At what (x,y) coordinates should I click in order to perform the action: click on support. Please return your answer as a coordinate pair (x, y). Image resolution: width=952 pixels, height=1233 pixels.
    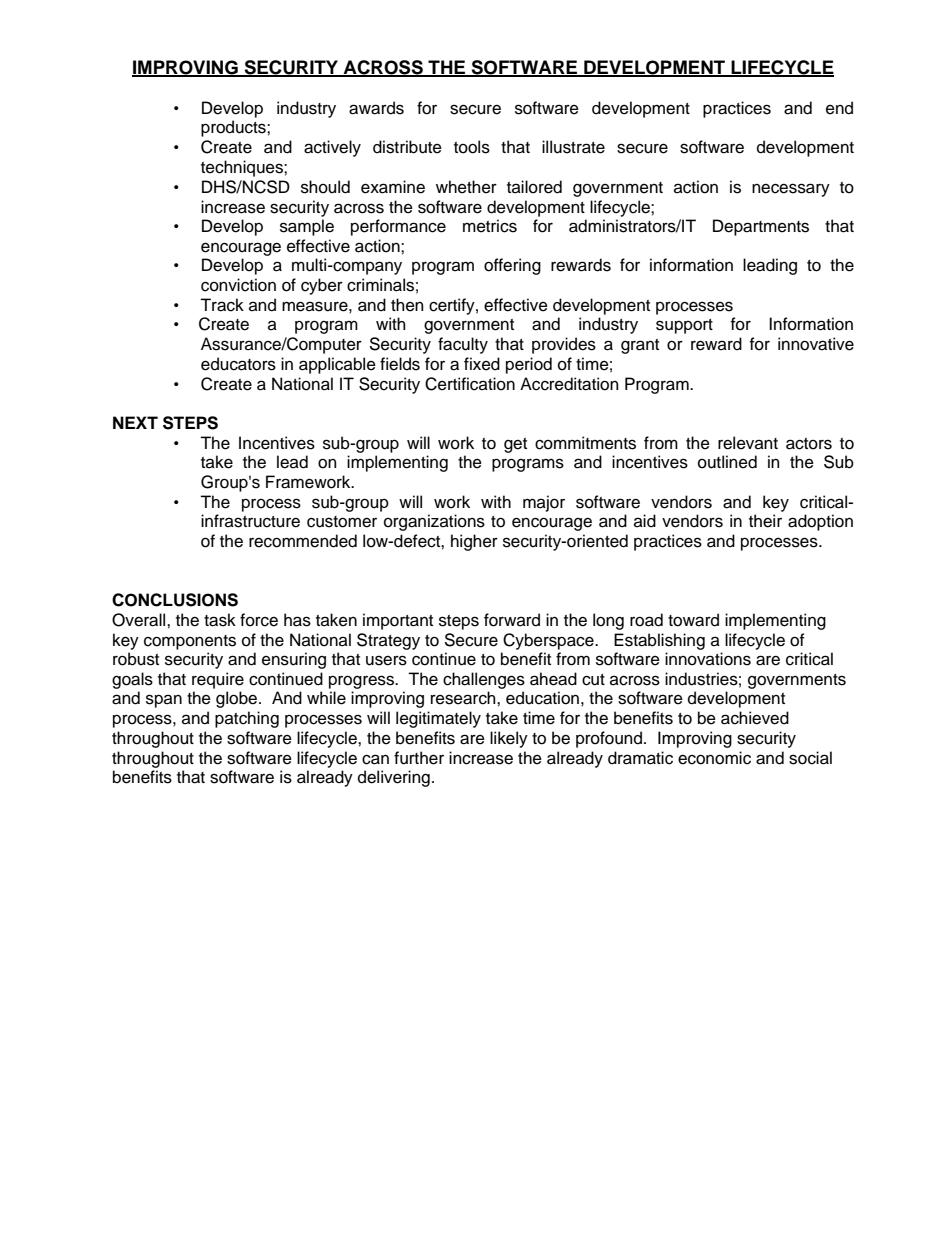
    Looking at the image, I should click on (684, 326).
